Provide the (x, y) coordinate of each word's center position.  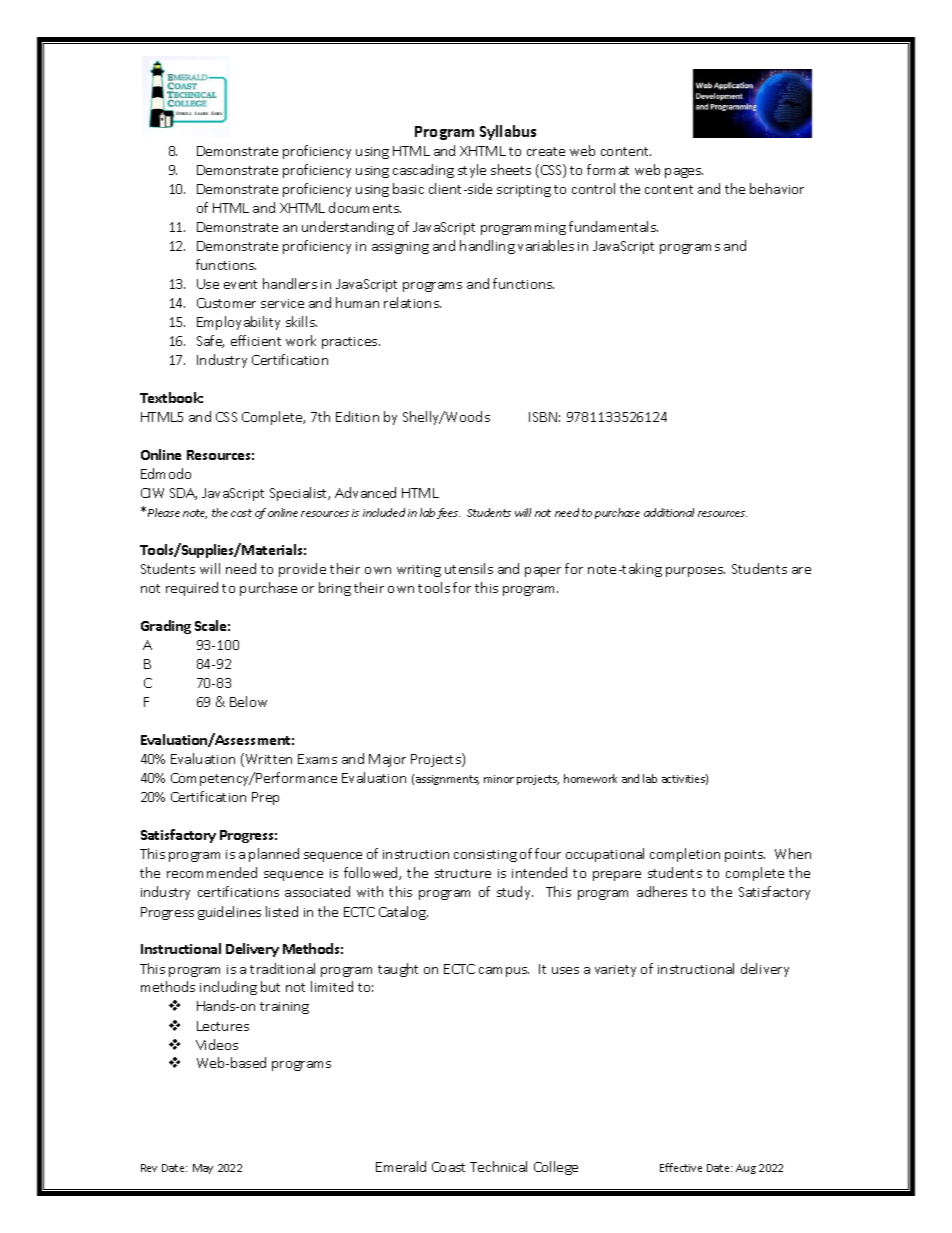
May (203, 1169)
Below (248, 701)
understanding (348, 228)
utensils (469, 568)
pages (684, 173)
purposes (695, 572)
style (472, 171)
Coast (448, 1167)
